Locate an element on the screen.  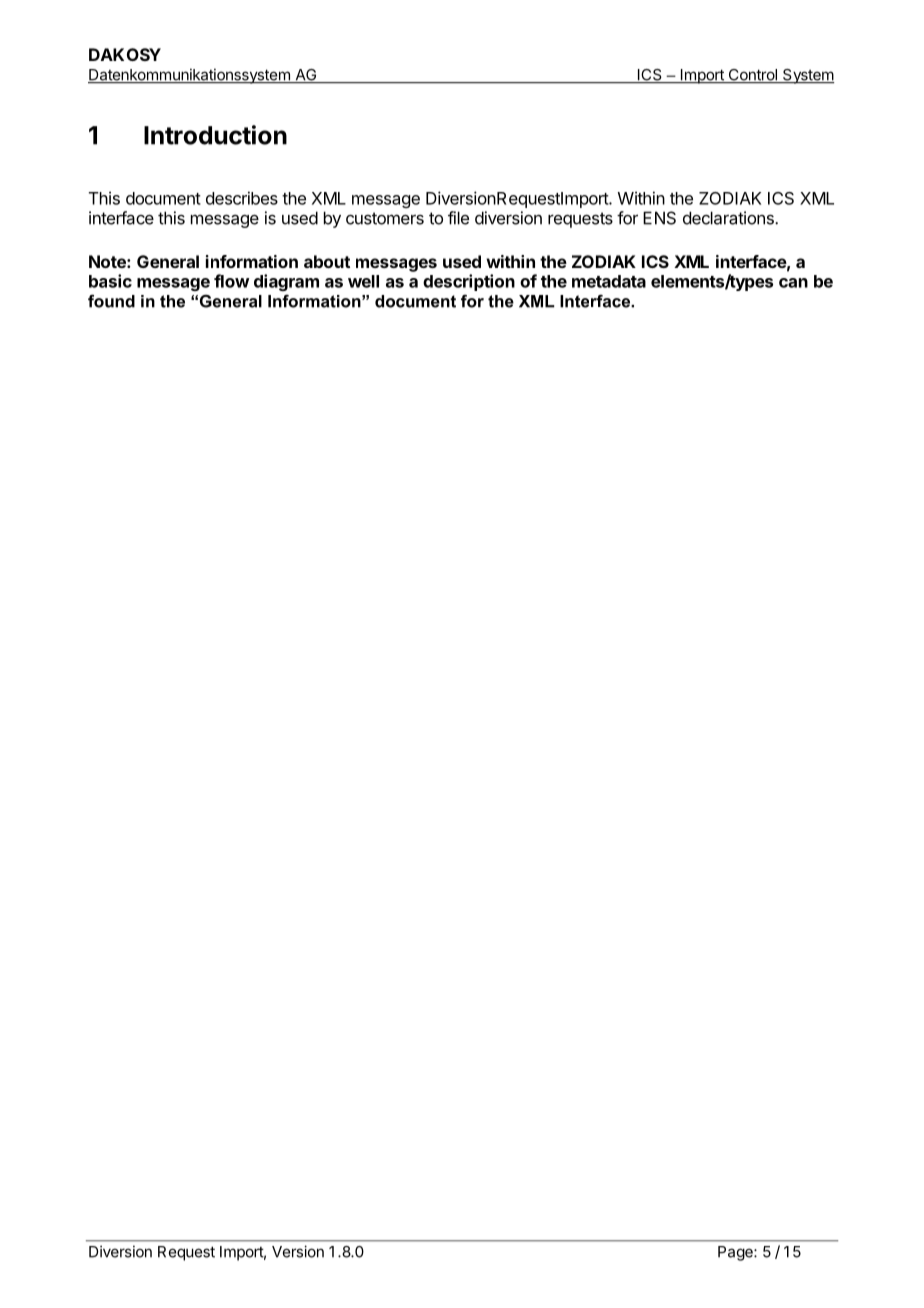
file is located at coordinates (458, 218).
